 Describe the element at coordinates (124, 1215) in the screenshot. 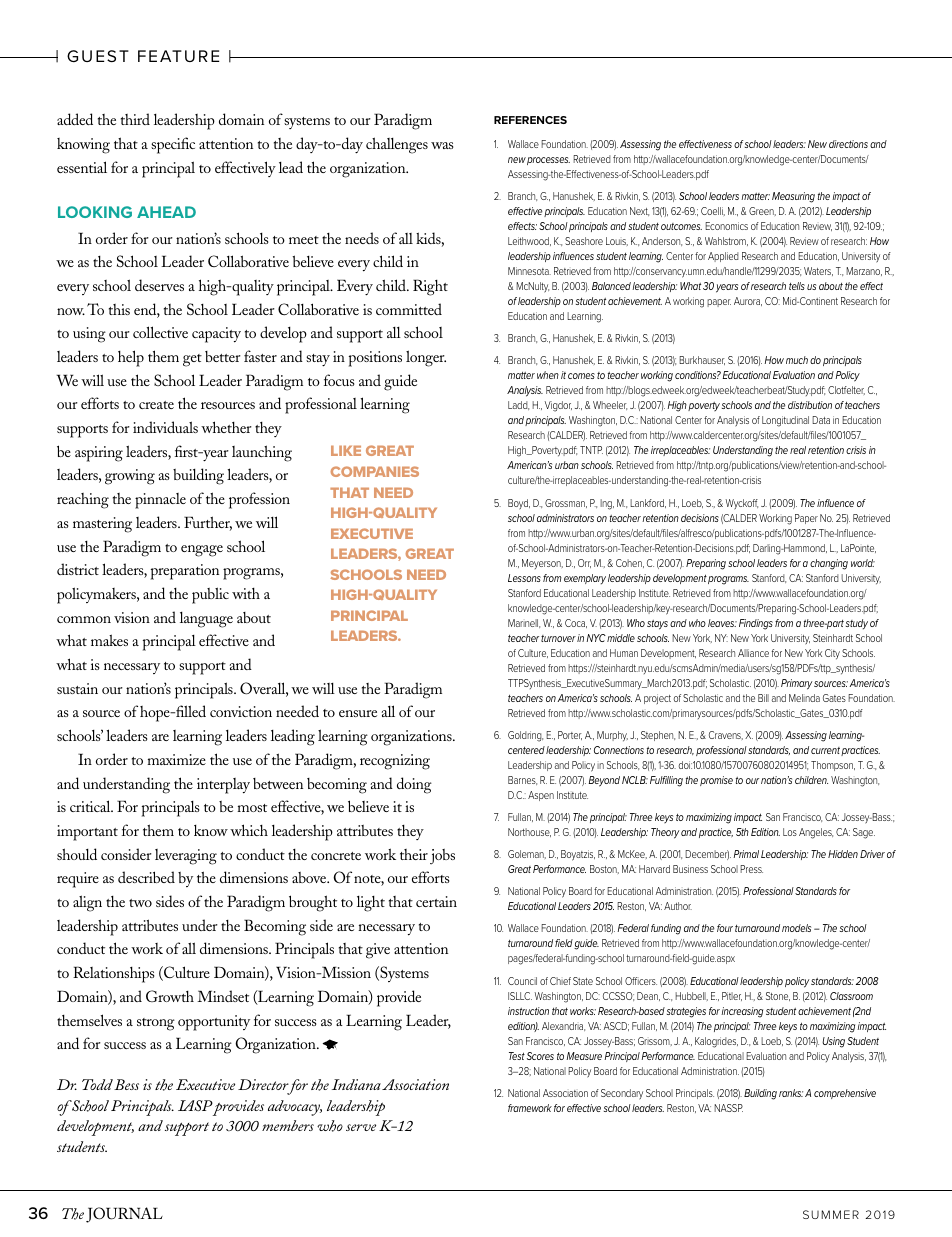

I see `JOURNAL` at that location.
